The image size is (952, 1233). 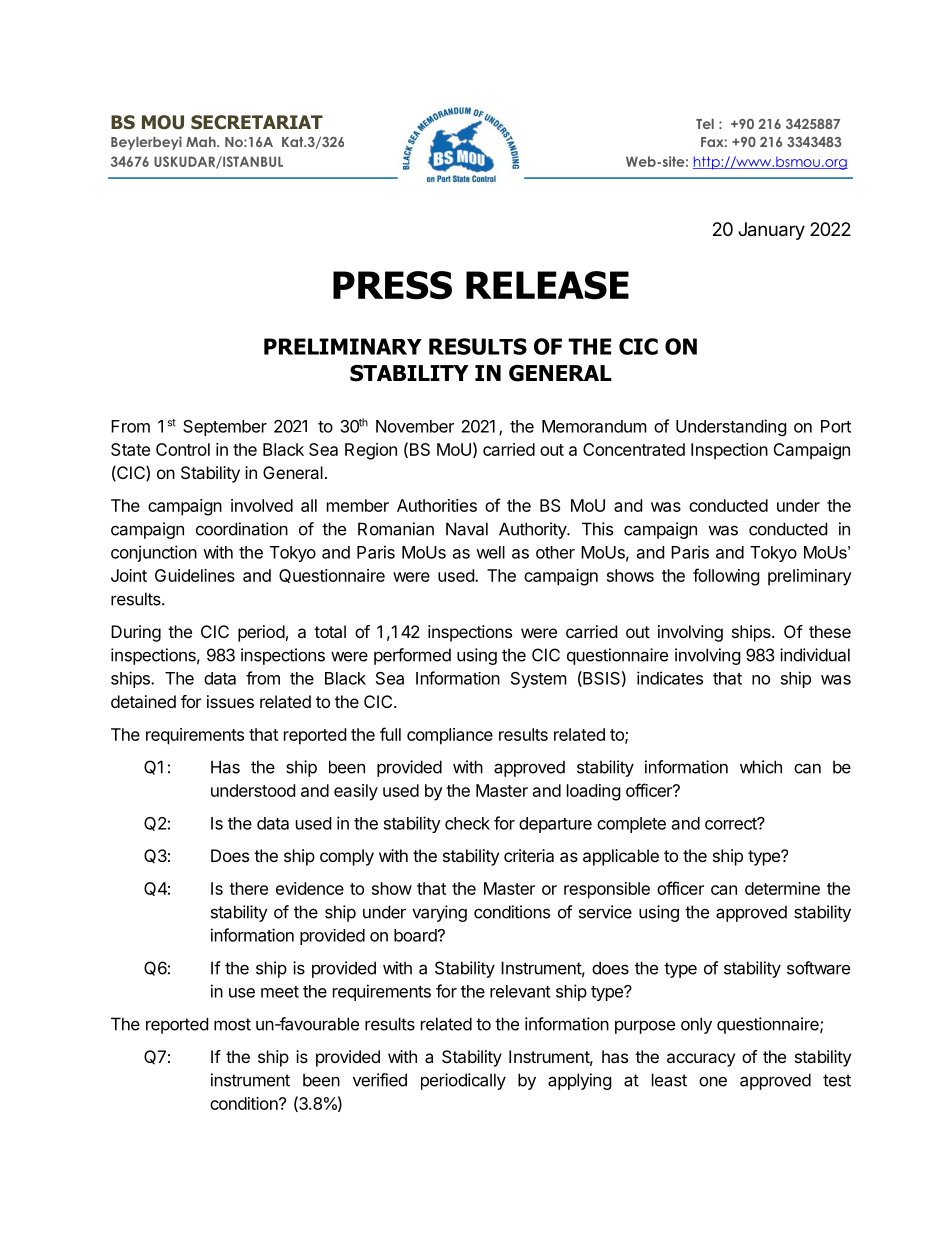 What do you see at coordinates (634, 449) in the document?
I see `Concentrated` at bounding box center [634, 449].
